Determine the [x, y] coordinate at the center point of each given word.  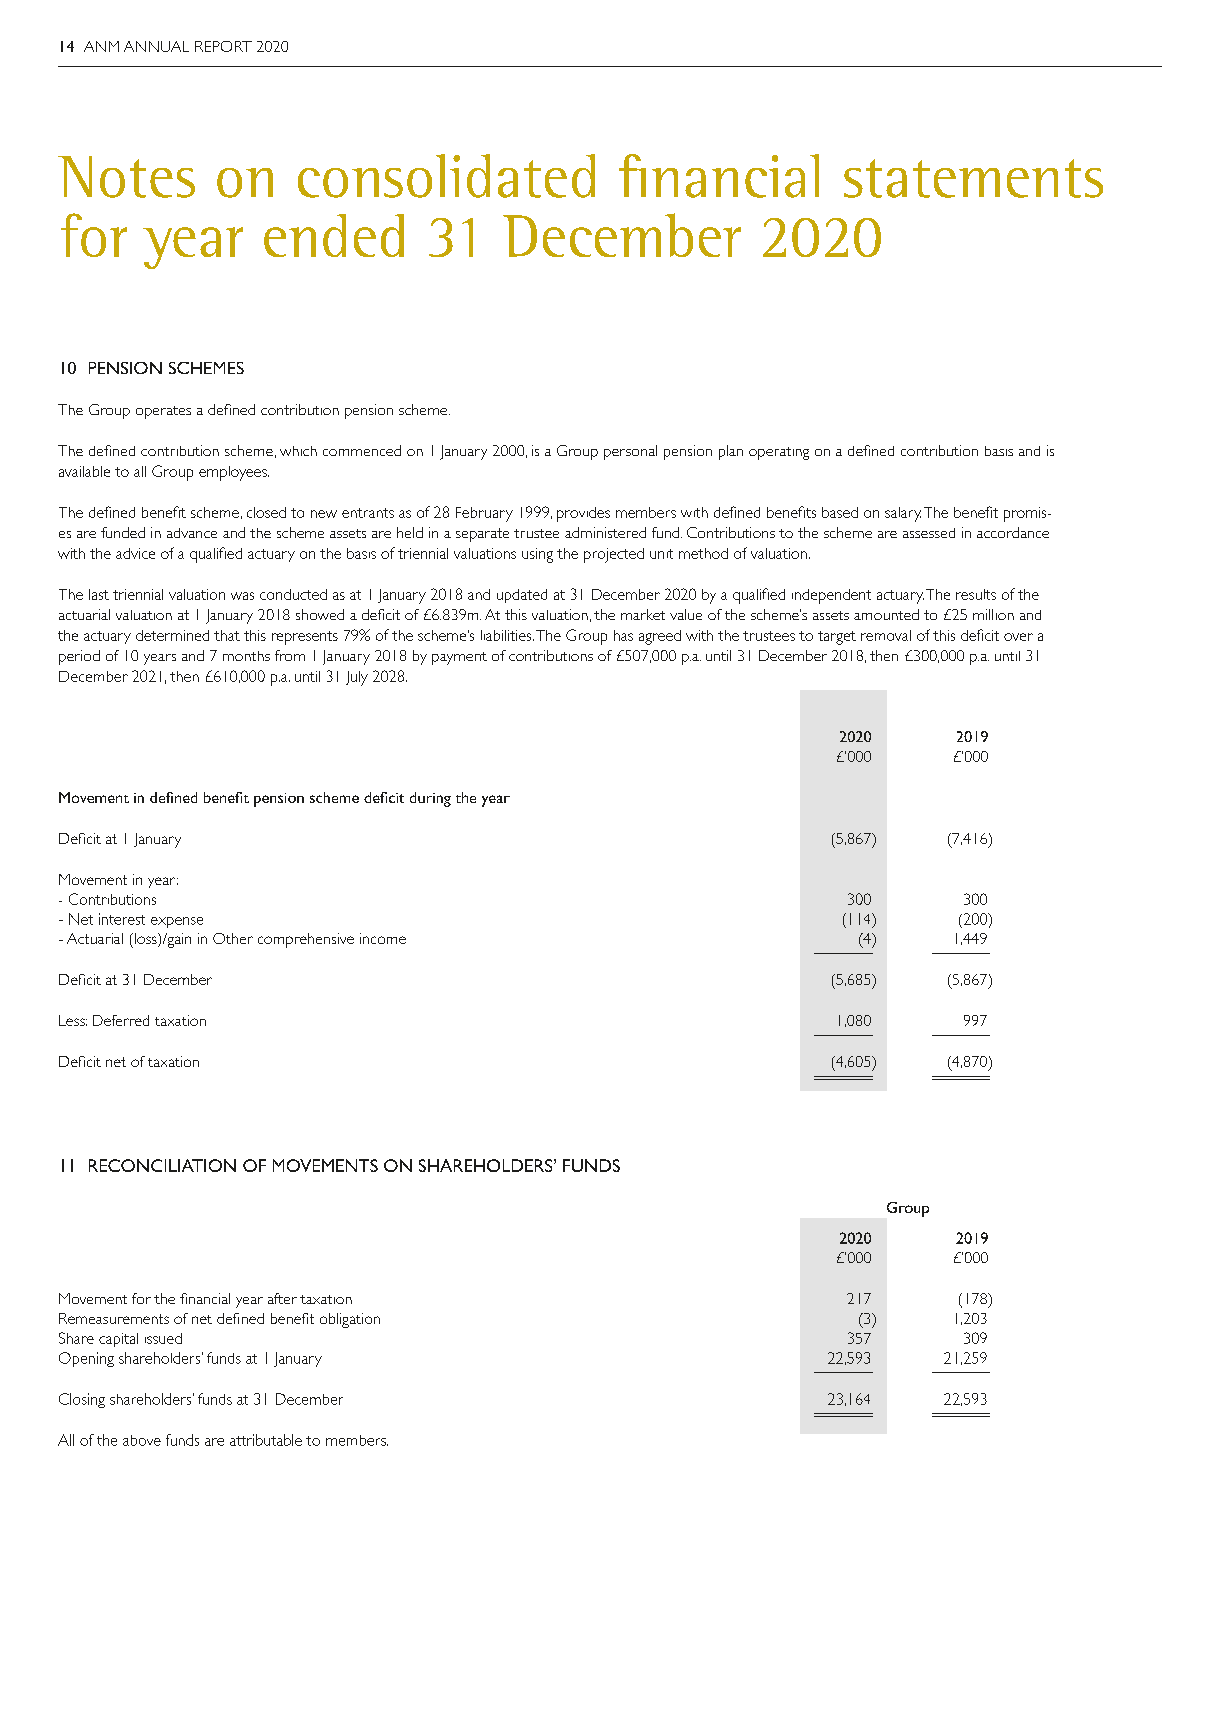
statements [973, 178]
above [142, 1440]
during [430, 799]
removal [886, 635]
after [282, 1298]
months [246, 656]
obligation [350, 1320]
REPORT [223, 46]
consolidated [446, 176]
